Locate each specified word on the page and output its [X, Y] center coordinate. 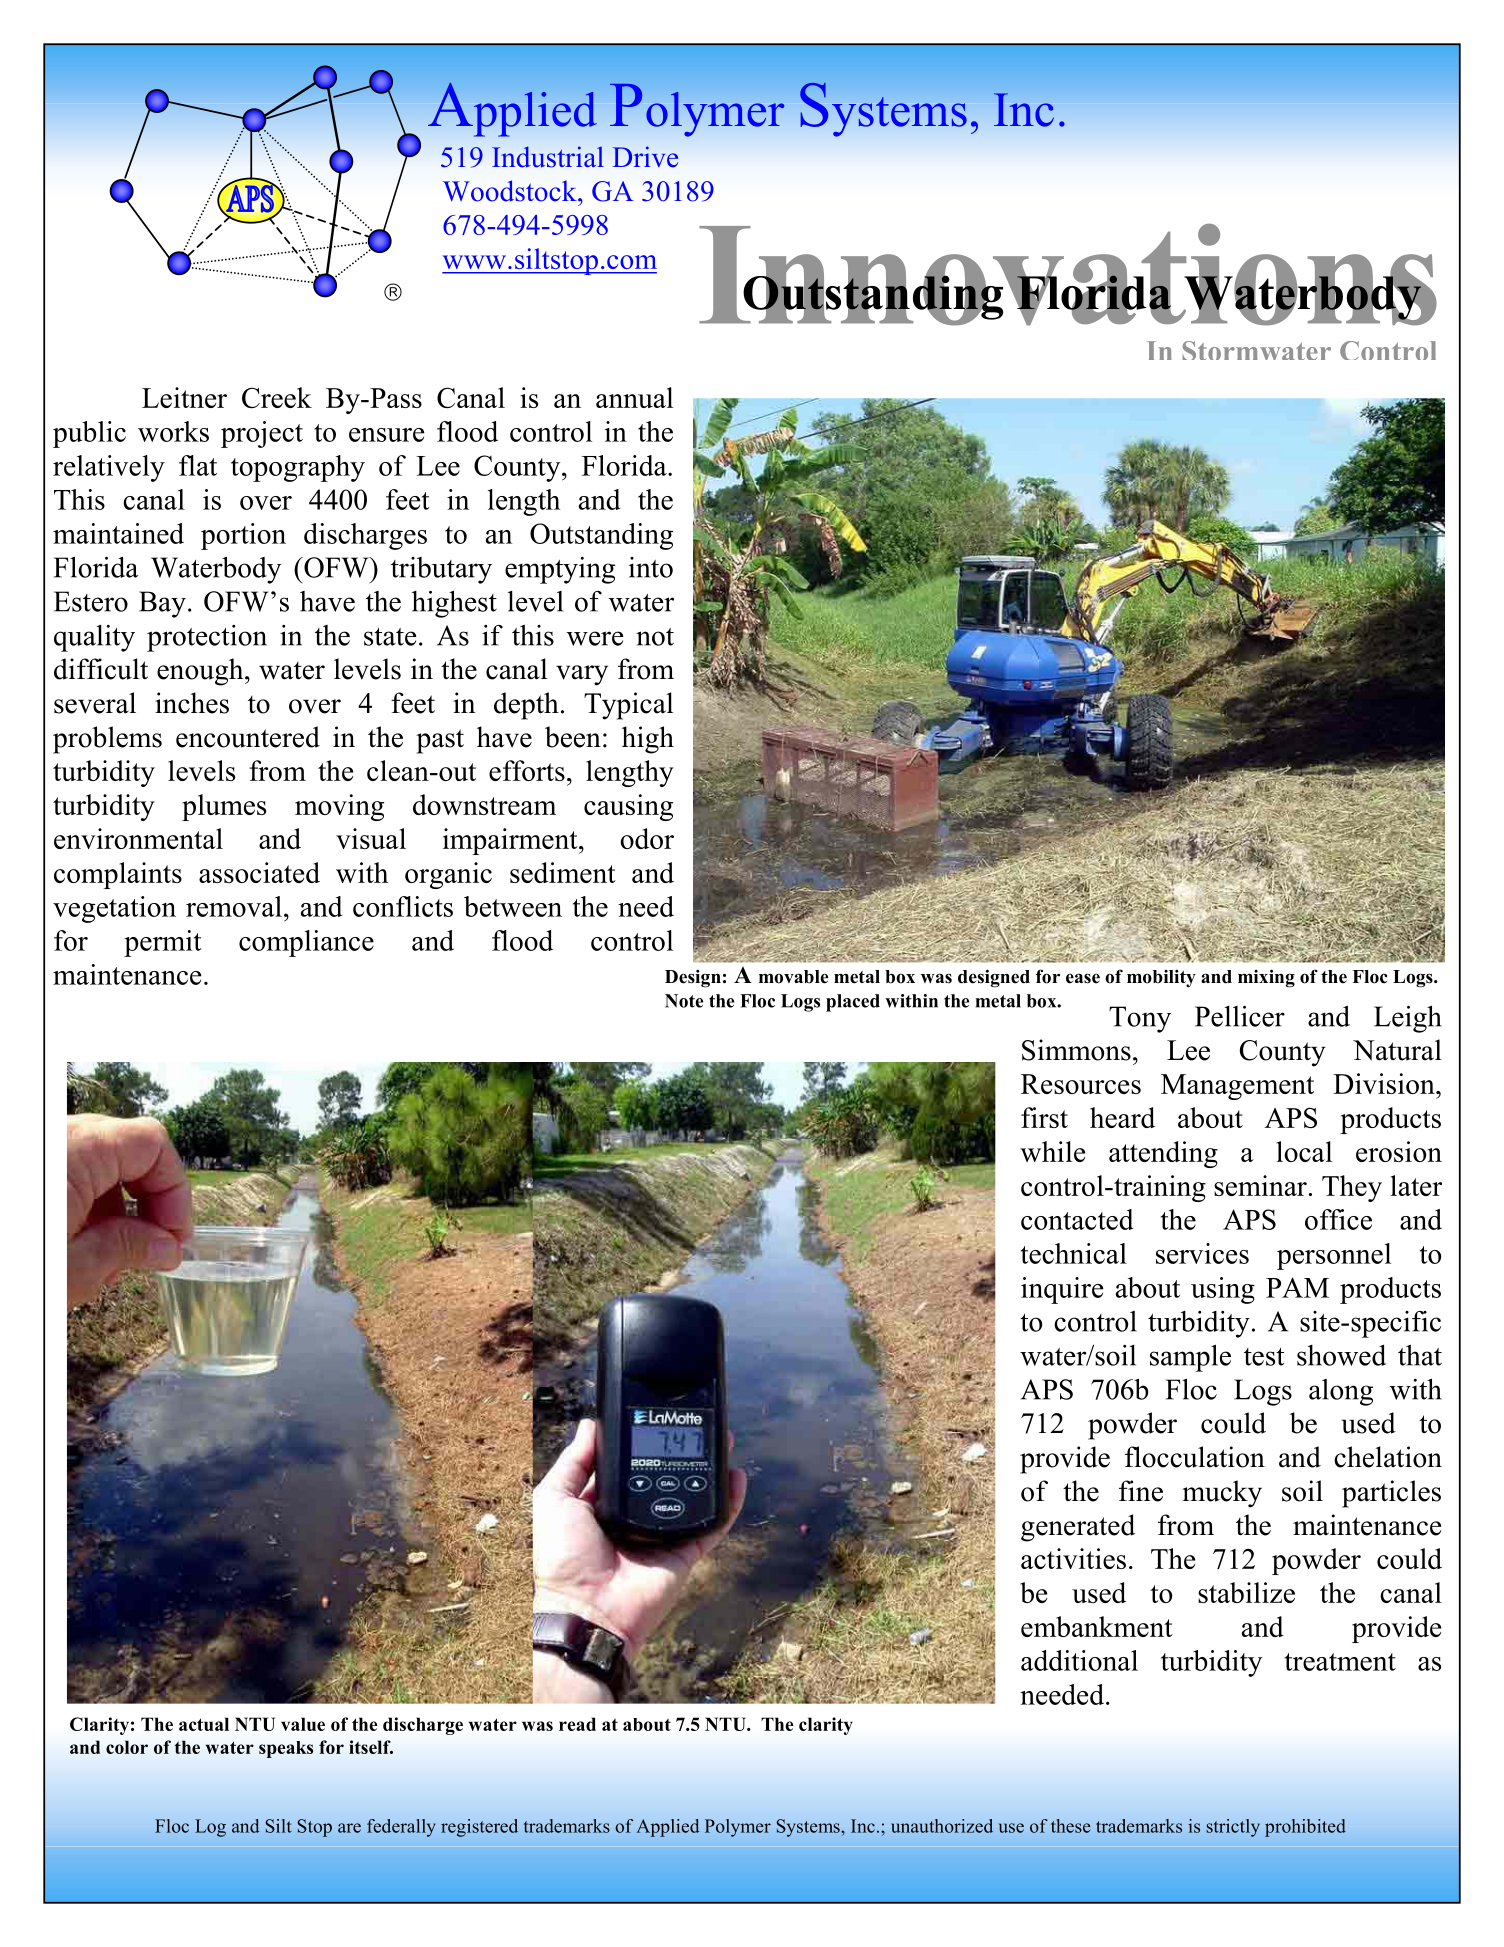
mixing [1266, 978]
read [577, 1724]
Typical [628, 706]
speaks [286, 1749]
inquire [1062, 1290]
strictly [1233, 1828]
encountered [248, 737]
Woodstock [511, 191]
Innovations [1068, 275]
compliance [306, 943]
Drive [645, 157]
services [1202, 1253]
